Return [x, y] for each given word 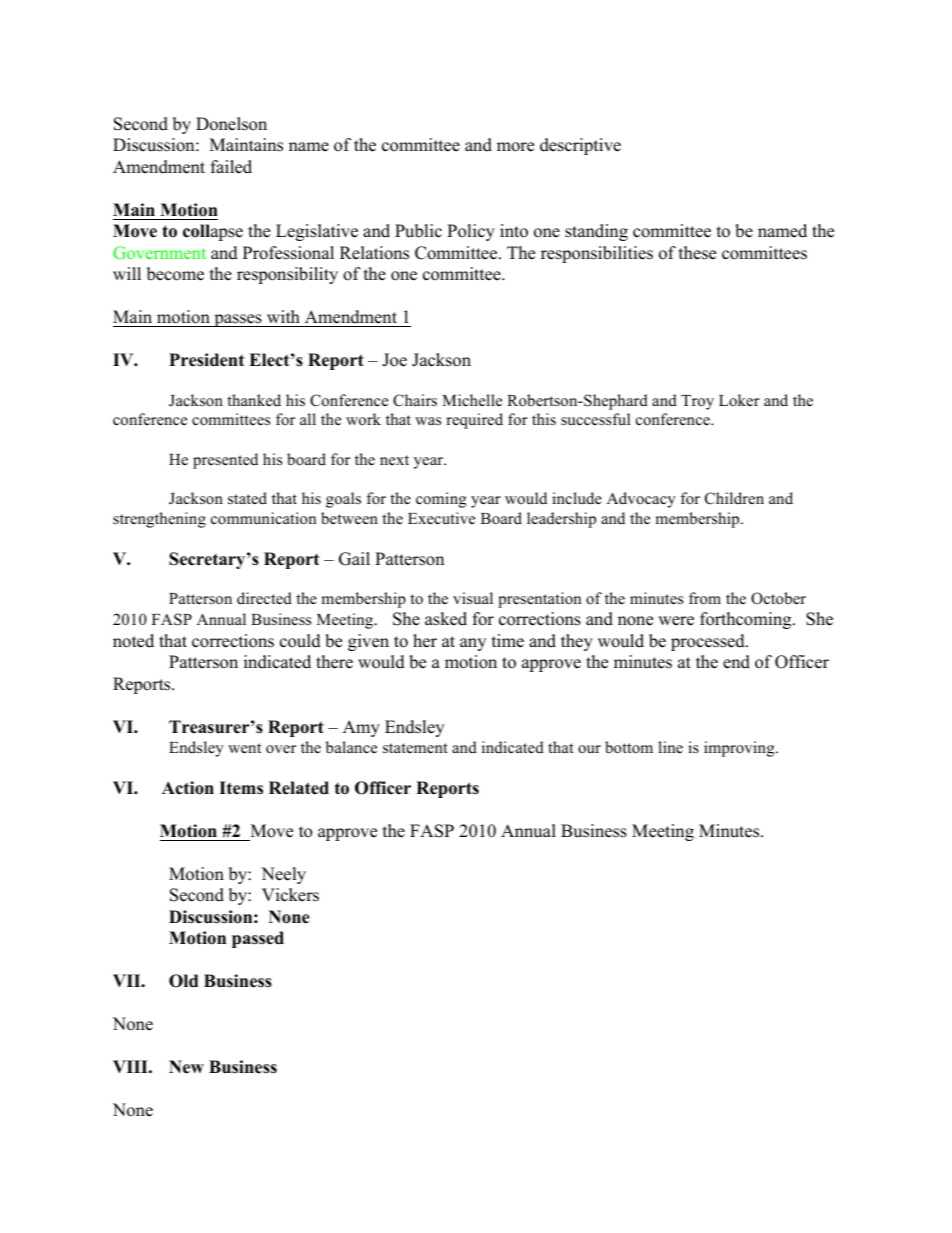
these [697, 253]
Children [734, 498]
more [515, 147]
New [186, 1067]
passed [258, 939]
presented [225, 461]
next [394, 460]
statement [415, 748]
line [670, 747]
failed [231, 167]
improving [740, 749]
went [244, 748]
